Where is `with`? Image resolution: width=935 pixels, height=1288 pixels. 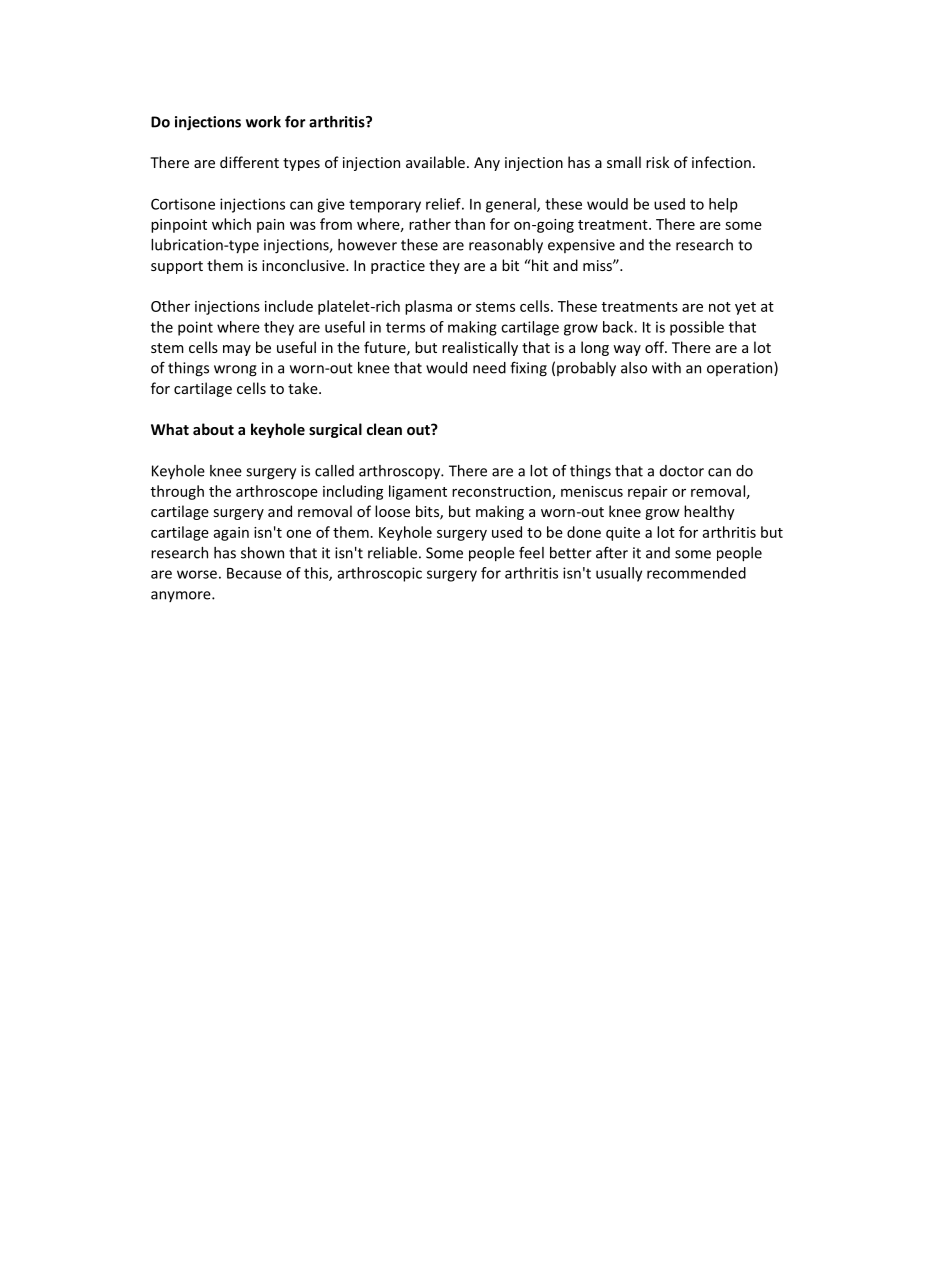 with is located at coordinates (666, 368).
